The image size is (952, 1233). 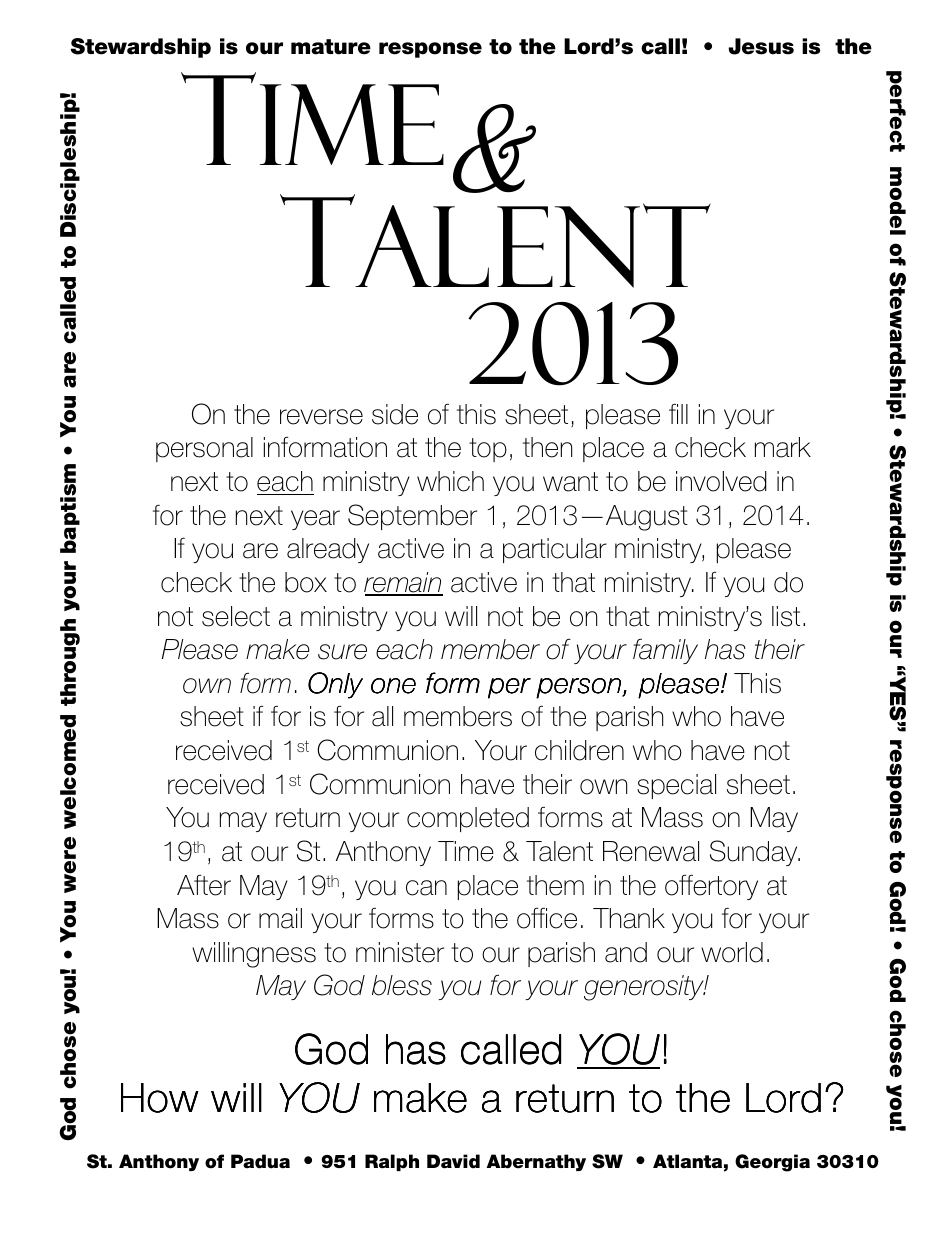 What do you see at coordinates (453, 1161) in the image?
I see `David` at bounding box center [453, 1161].
